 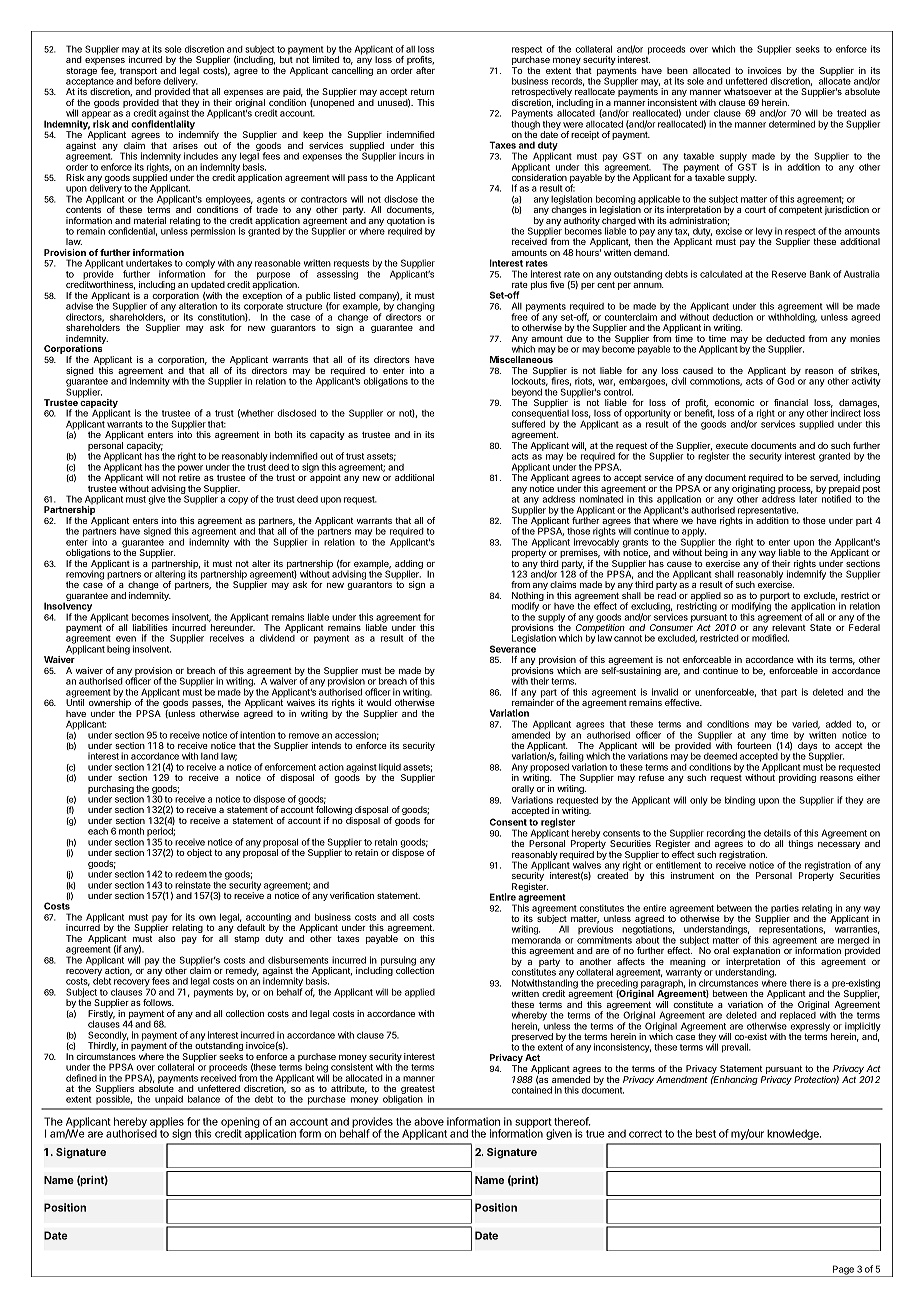 What do you see at coordinates (795, 490) in the screenshot?
I see `process` at bounding box center [795, 490].
